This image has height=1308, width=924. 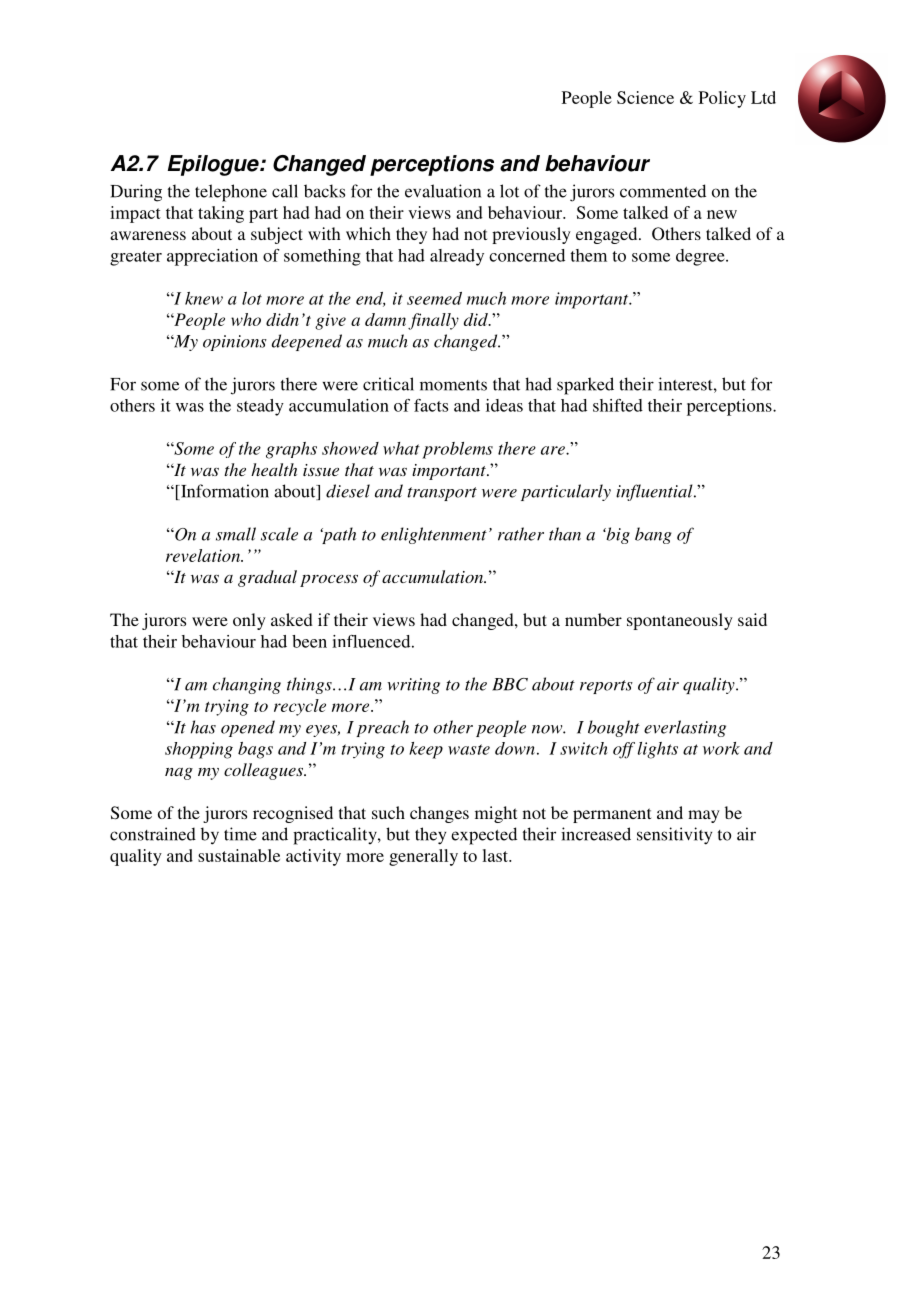 I want to click on Epilogue, so click(x=214, y=165).
